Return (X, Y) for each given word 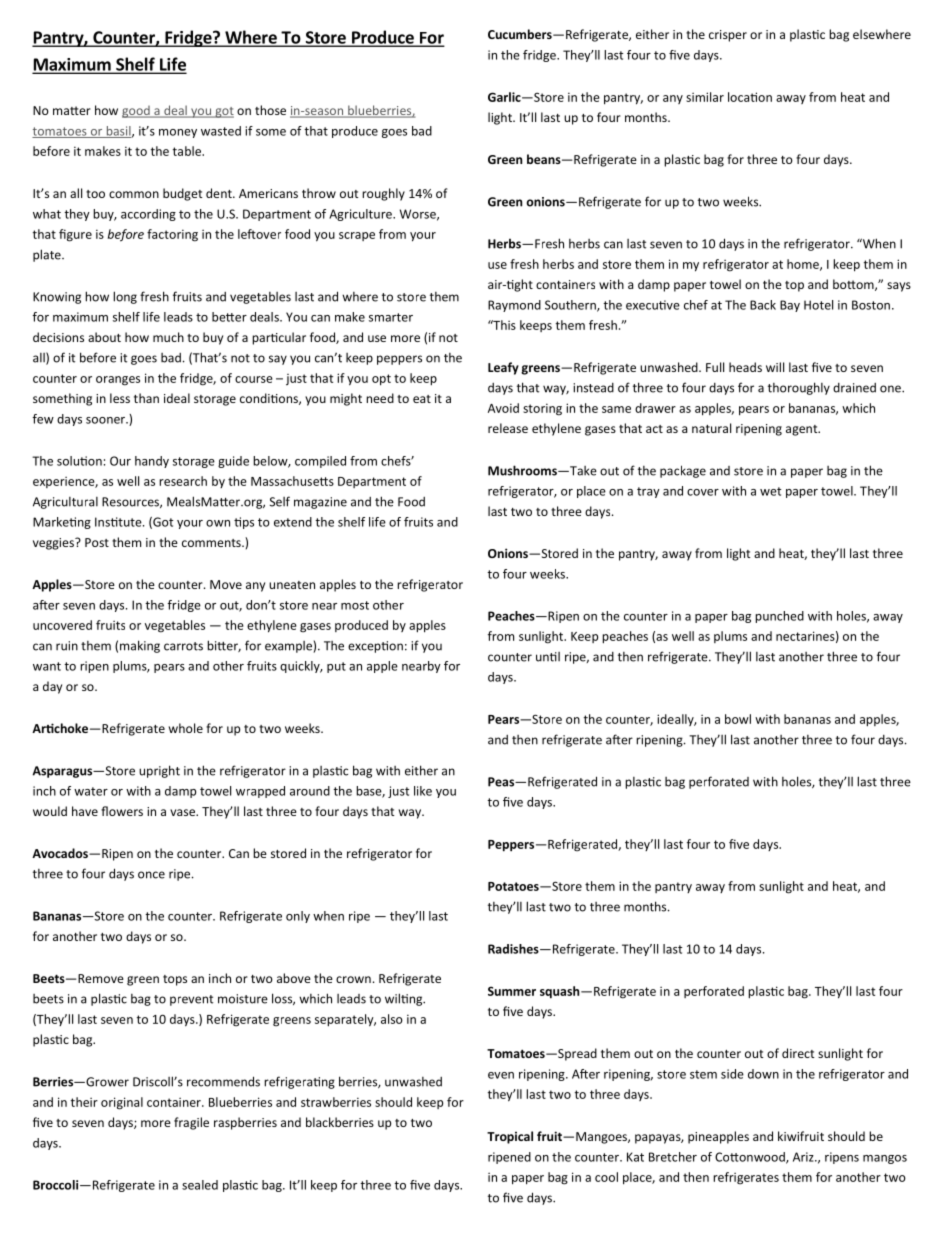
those (270, 110)
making (140, 646)
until (548, 657)
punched (779, 617)
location (750, 97)
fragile (191, 1123)
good (137, 112)
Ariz (804, 1157)
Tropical (510, 1137)
